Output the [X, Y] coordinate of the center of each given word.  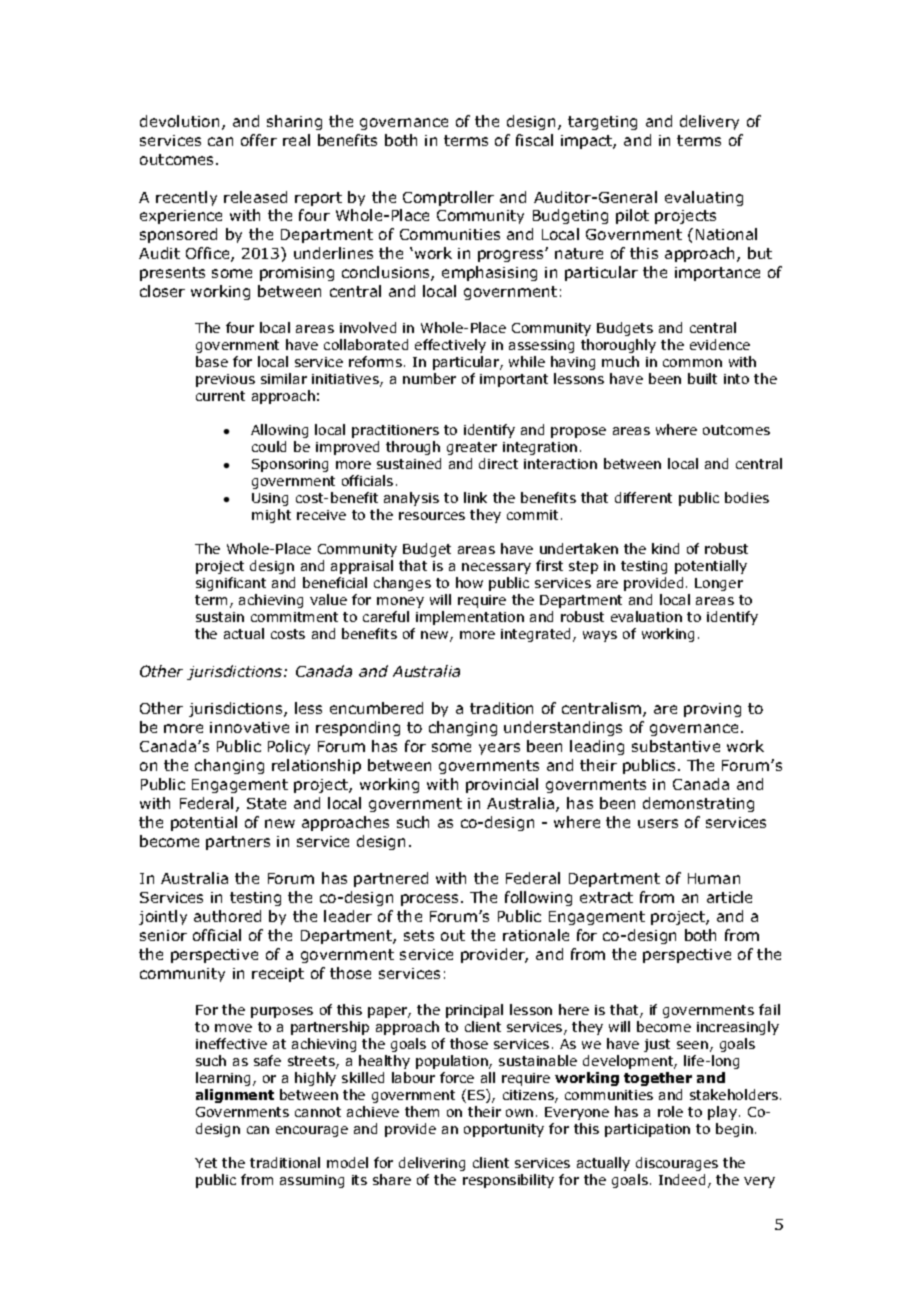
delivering [432, 1164]
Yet [206, 1163]
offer [259, 140]
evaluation [646, 616]
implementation [470, 618]
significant [231, 584]
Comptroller [448, 198]
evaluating [704, 198]
